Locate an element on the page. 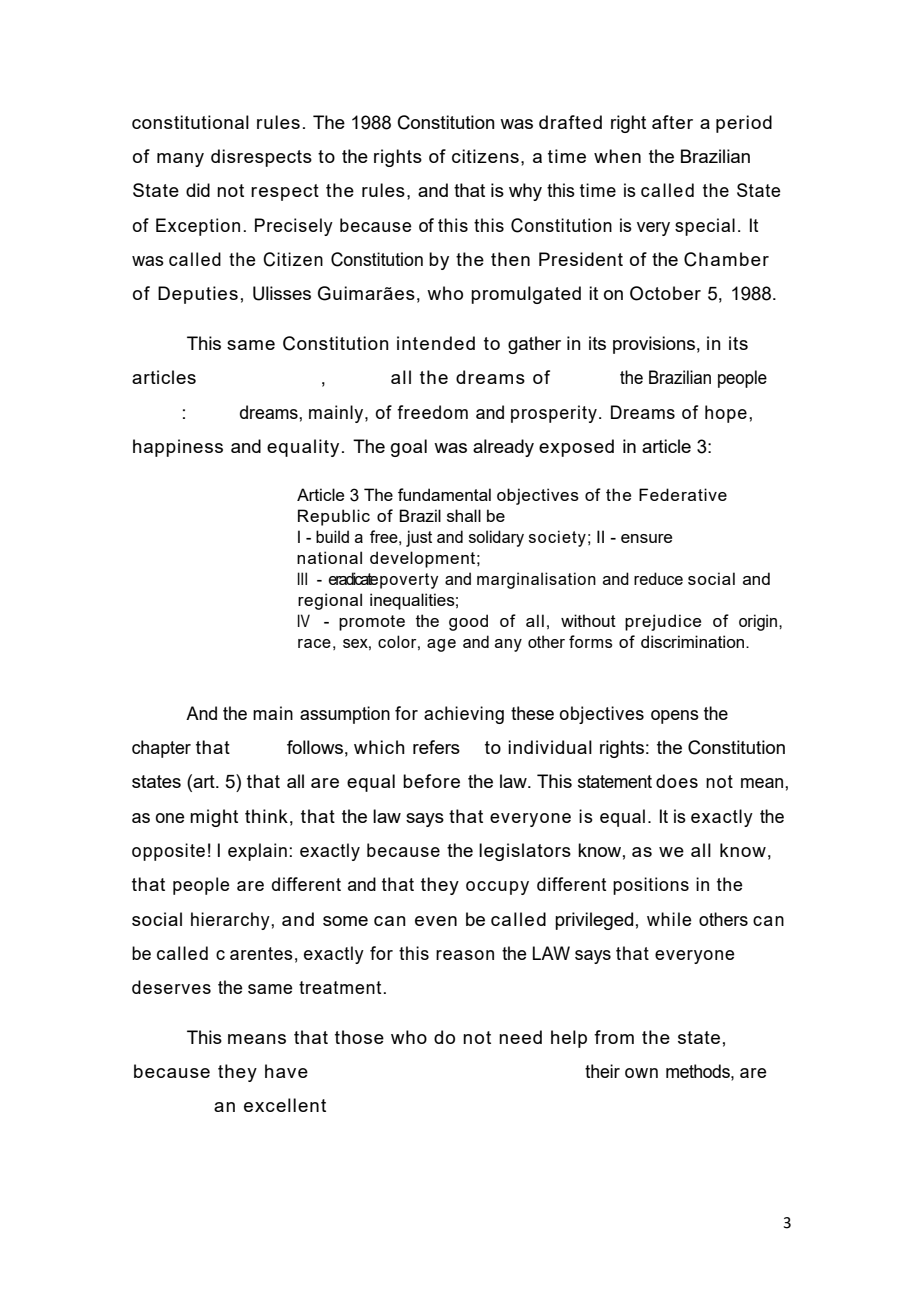  explain is located at coordinates (257, 852).
